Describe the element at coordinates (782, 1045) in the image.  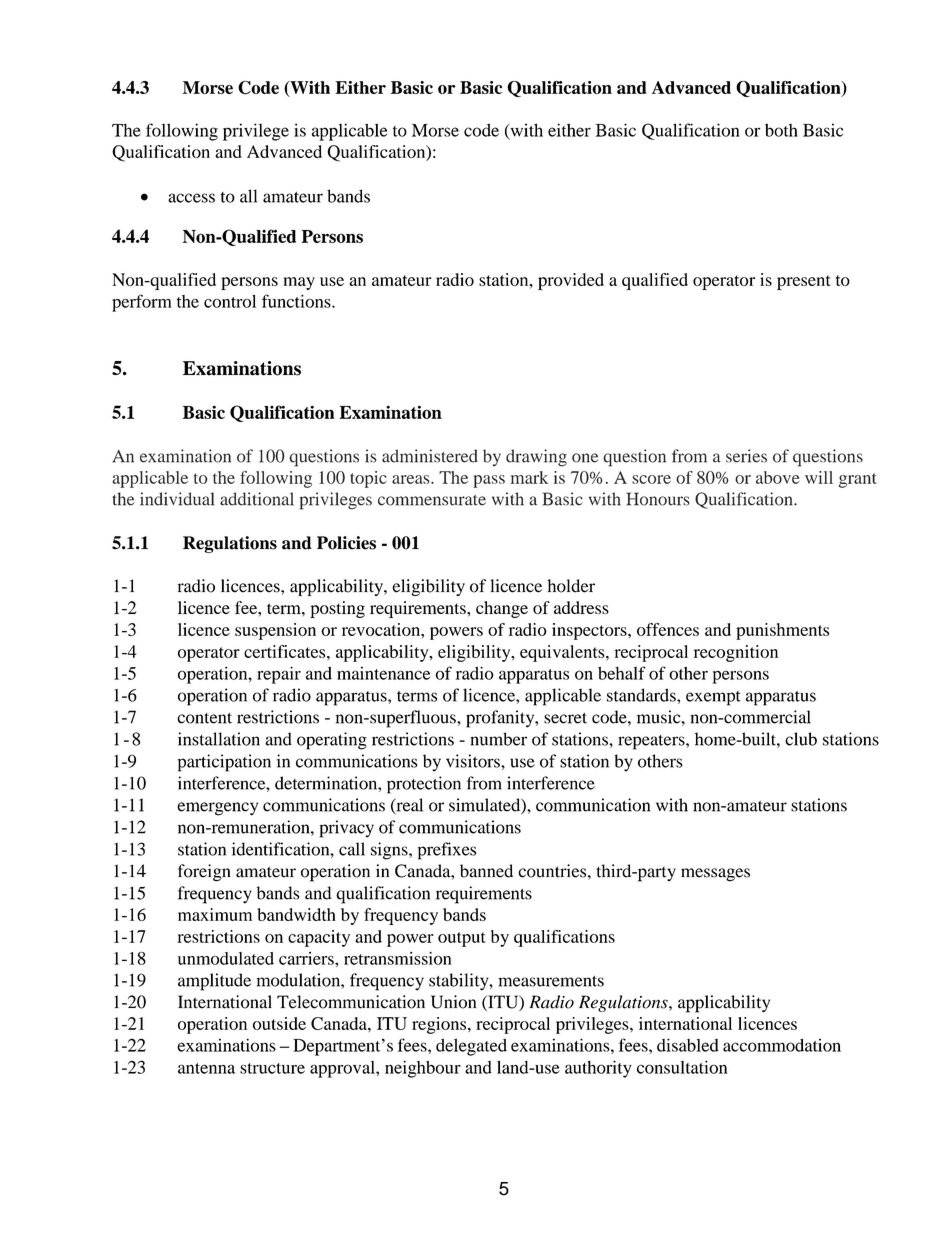
I see `accommodation` at that location.
